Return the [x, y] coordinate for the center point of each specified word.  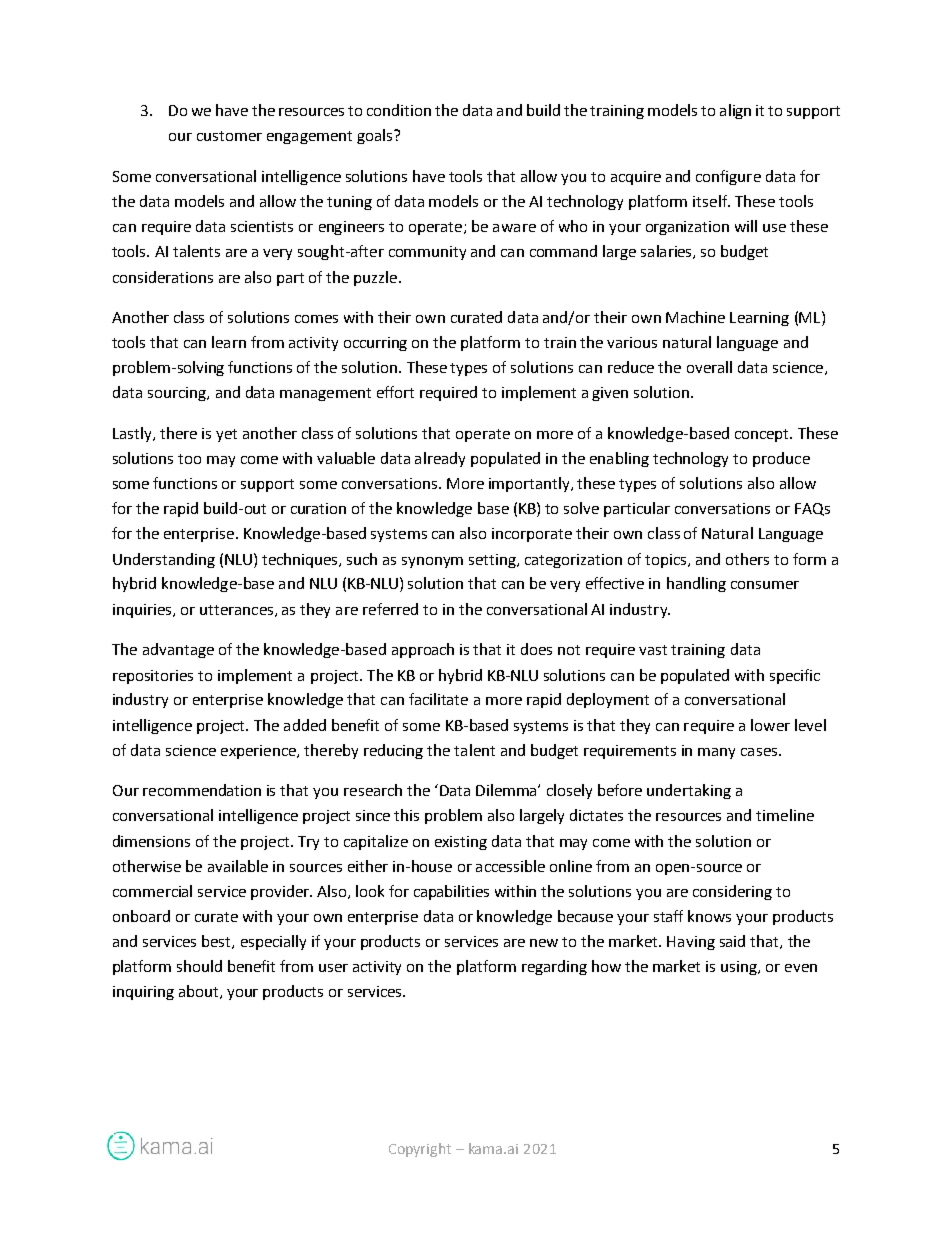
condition [399, 110]
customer [229, 136]
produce [781, 459]
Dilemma [507, 790]
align [735, 111]
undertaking [689, 791]
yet [226, 435]
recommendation [202, 790]
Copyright [420, 1150]
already [440, 459]
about [200, 992]
